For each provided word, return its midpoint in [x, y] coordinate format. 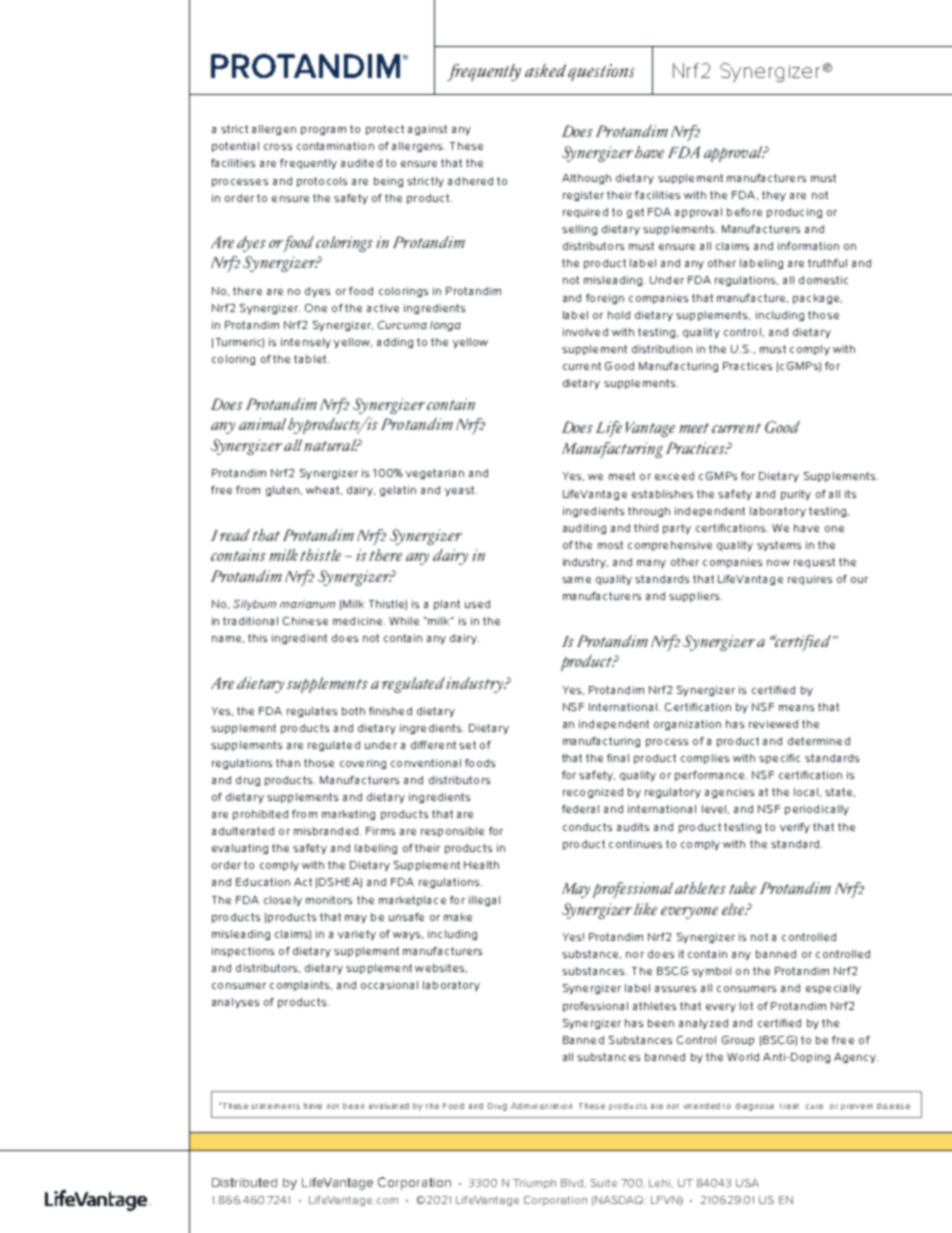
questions [601, 72]
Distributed [244, 1182]
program [323, 131]
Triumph [534, 1184]
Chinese [305, 621]
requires [810, 580]
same [576, 580]
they [774, 196]
